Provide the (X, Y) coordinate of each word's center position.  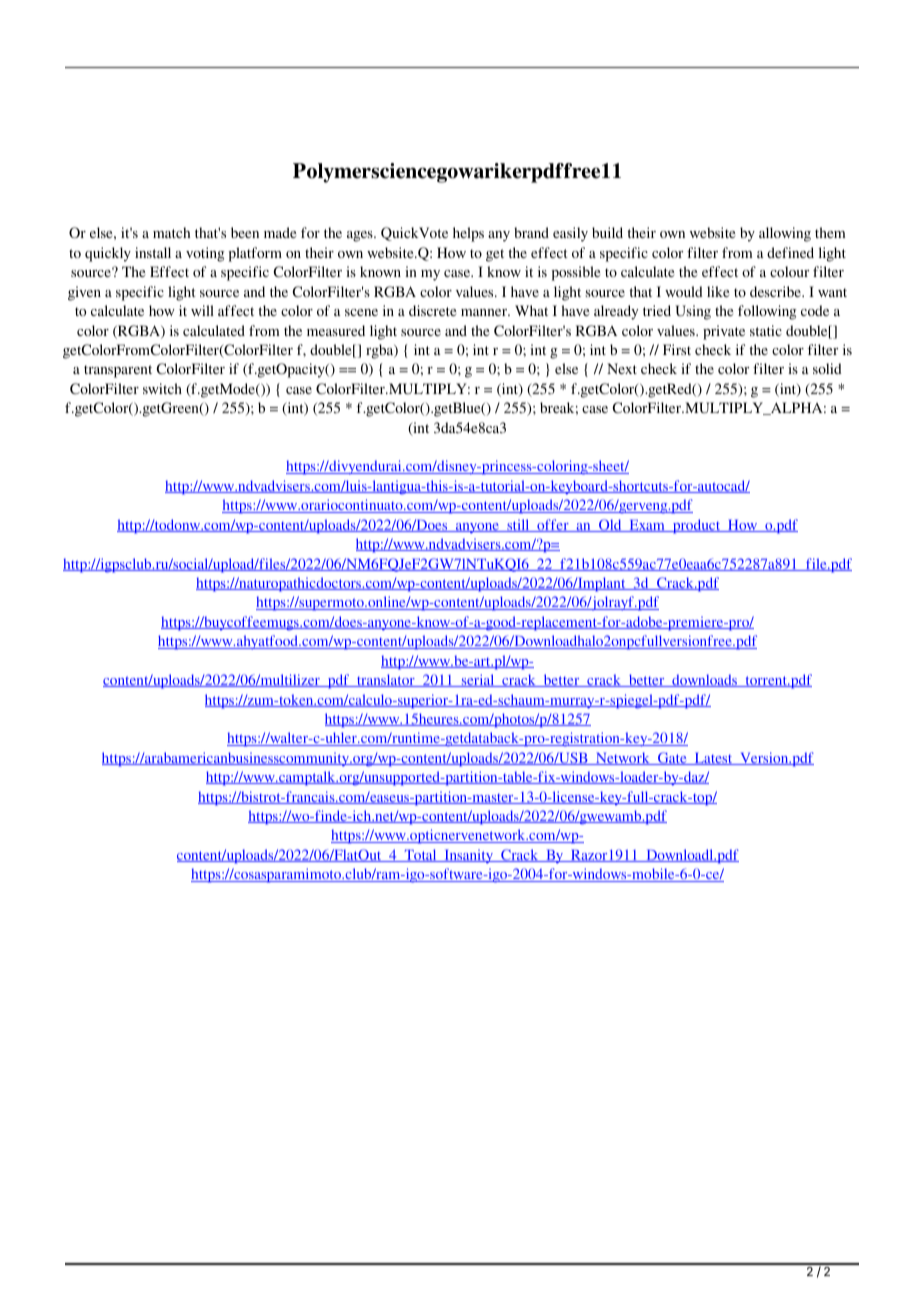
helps (468, 234)
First (677, 349)
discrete (432, 310)
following (767, 312)
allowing (785, 234)
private (724, 332)
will (202, 310)
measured (336, 330)
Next (622, 368)
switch (162, 388)
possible (576, 273)
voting (205, 254)
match (171, 232)
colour (789, 271)
